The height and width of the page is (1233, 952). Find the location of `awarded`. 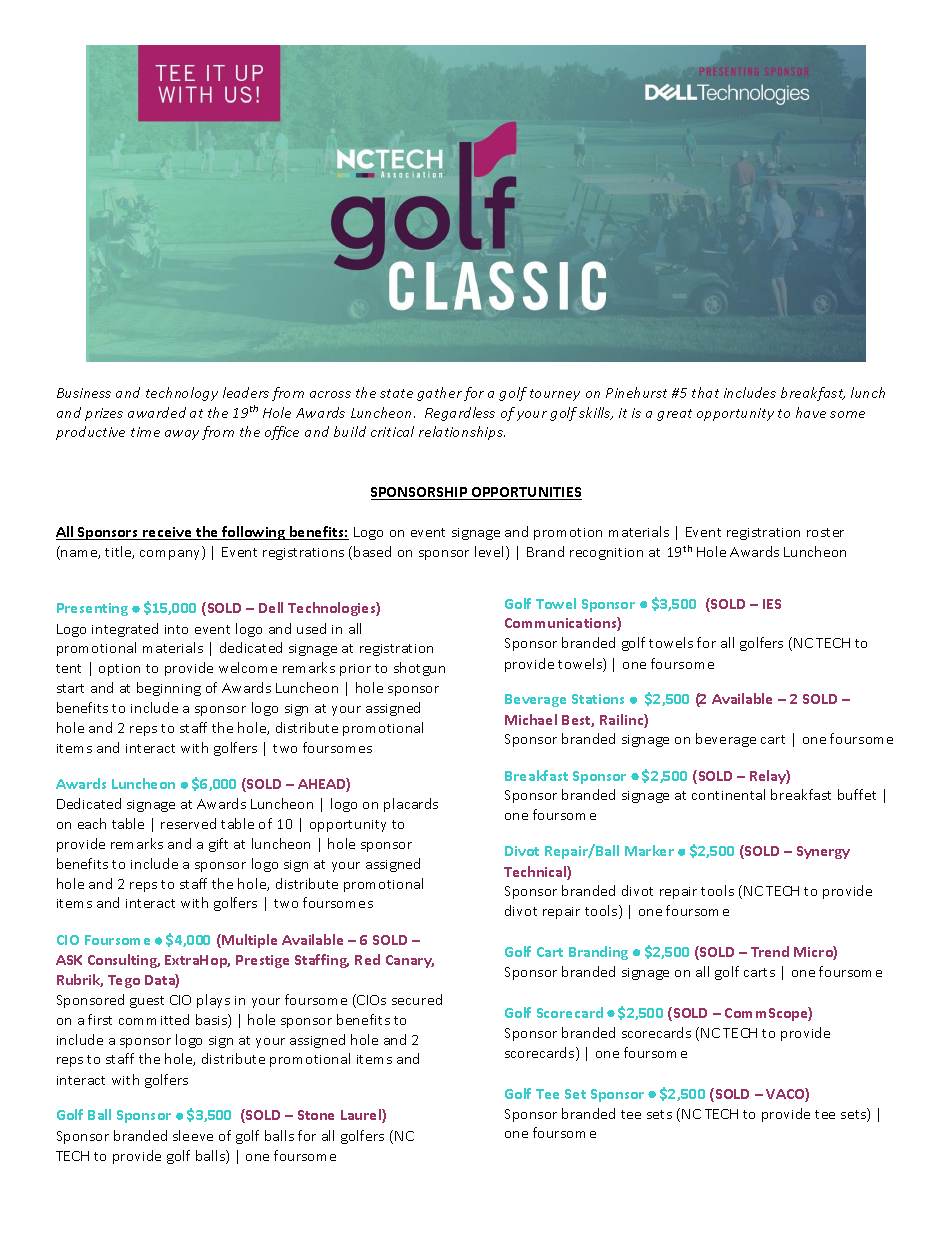

awarded is located at coordinates (157, 412).
